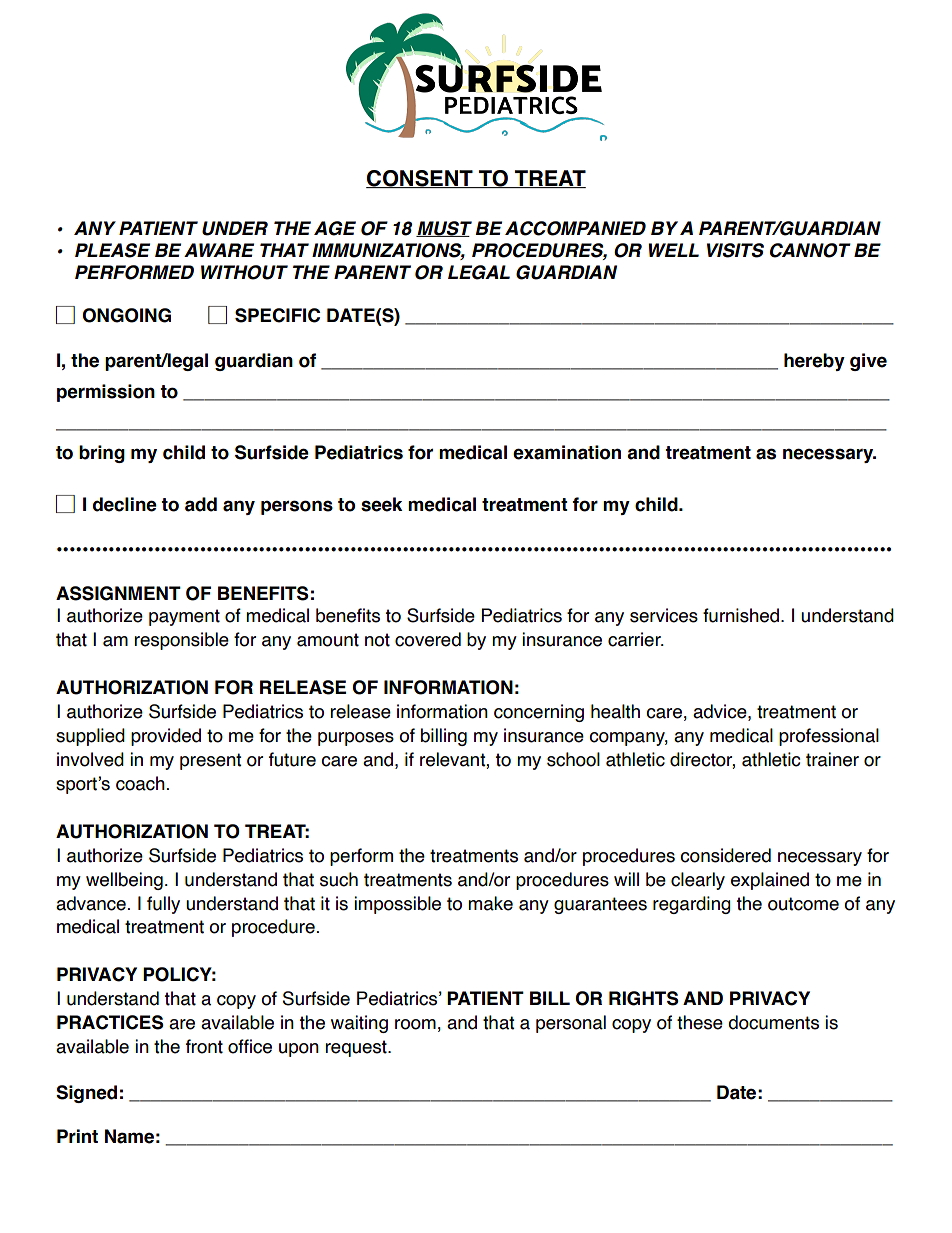 This screenshot has width=952, height=1233. Describe the element at coordinates (129, 1136) in the screenshot. I see `Name` at that location.
